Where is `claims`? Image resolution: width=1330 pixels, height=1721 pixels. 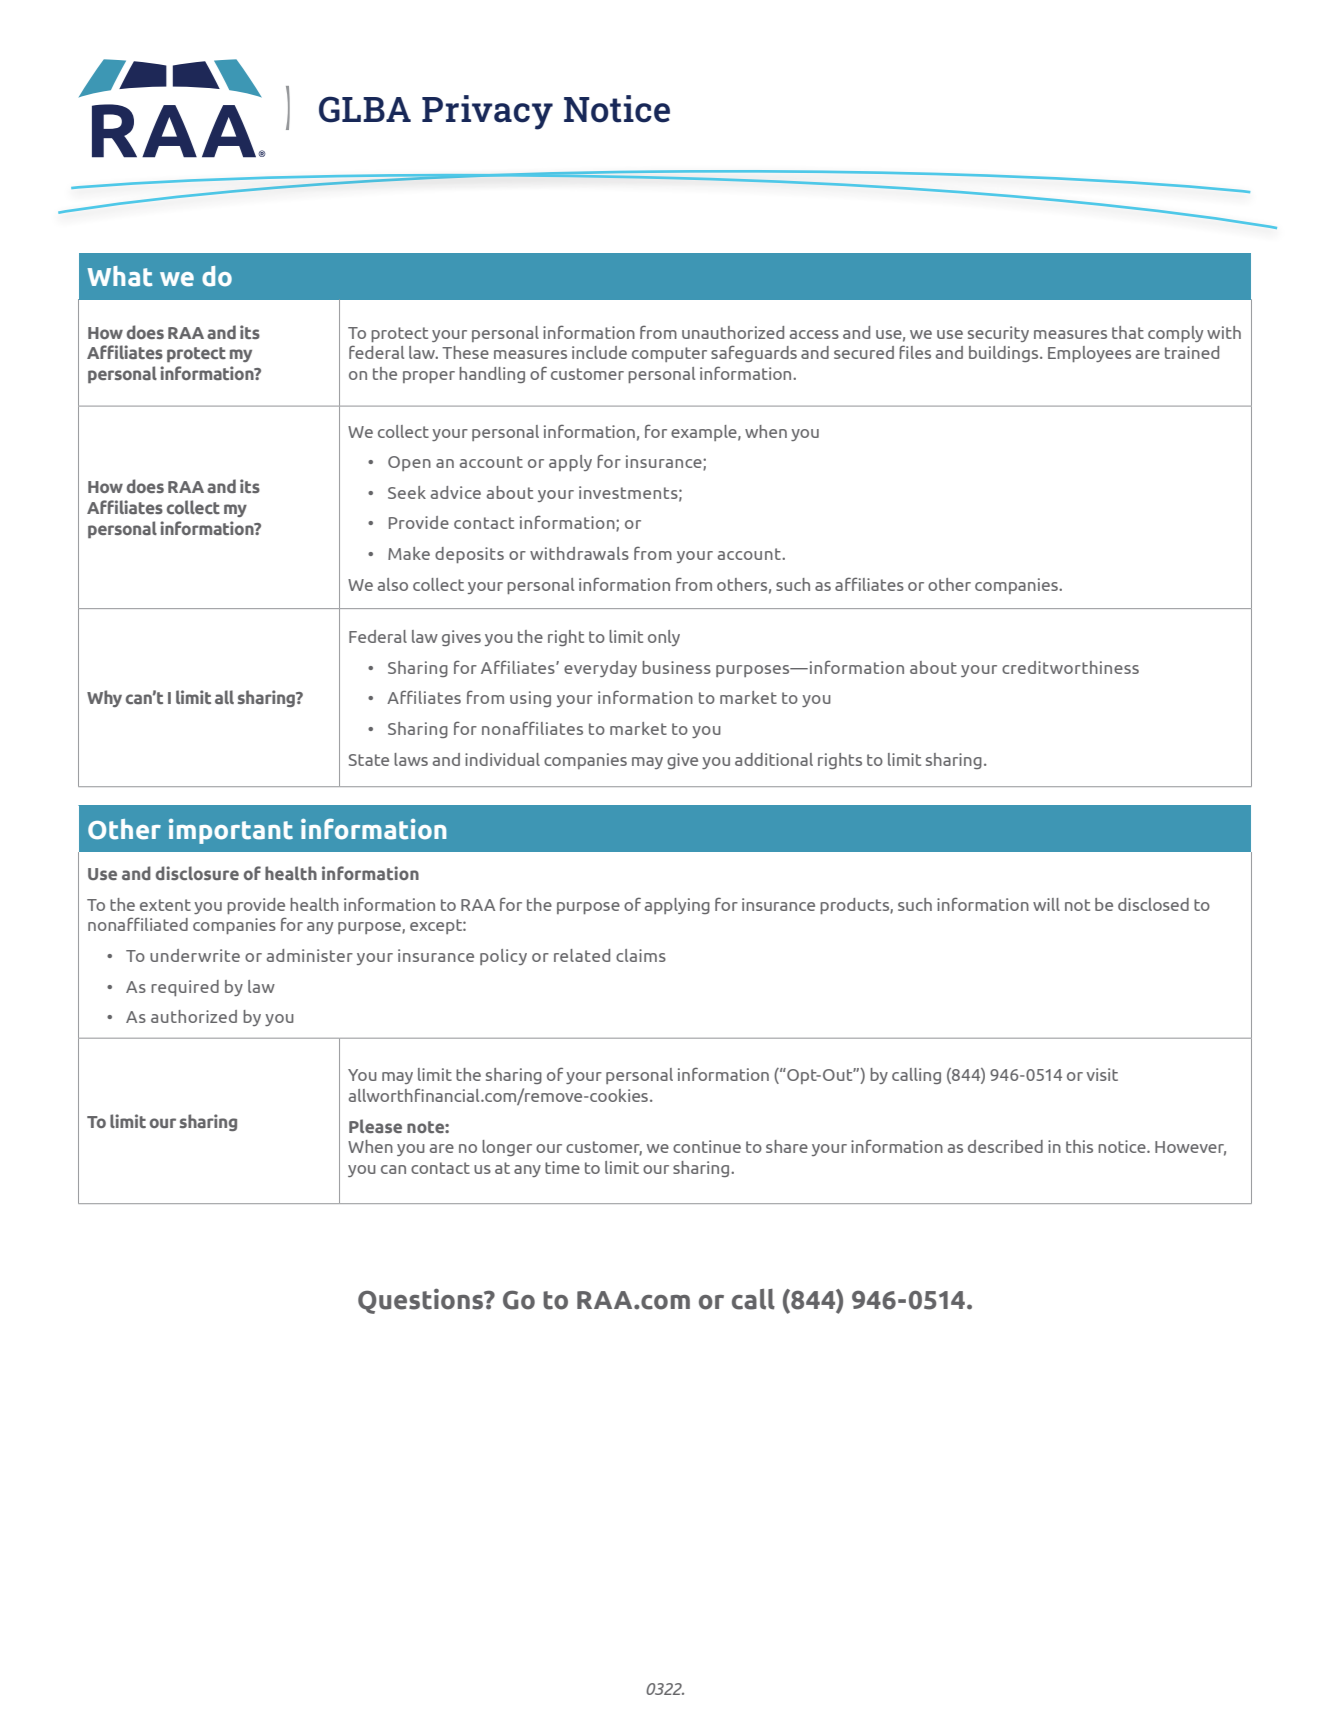
claims is located at coordinates (641, 955).
